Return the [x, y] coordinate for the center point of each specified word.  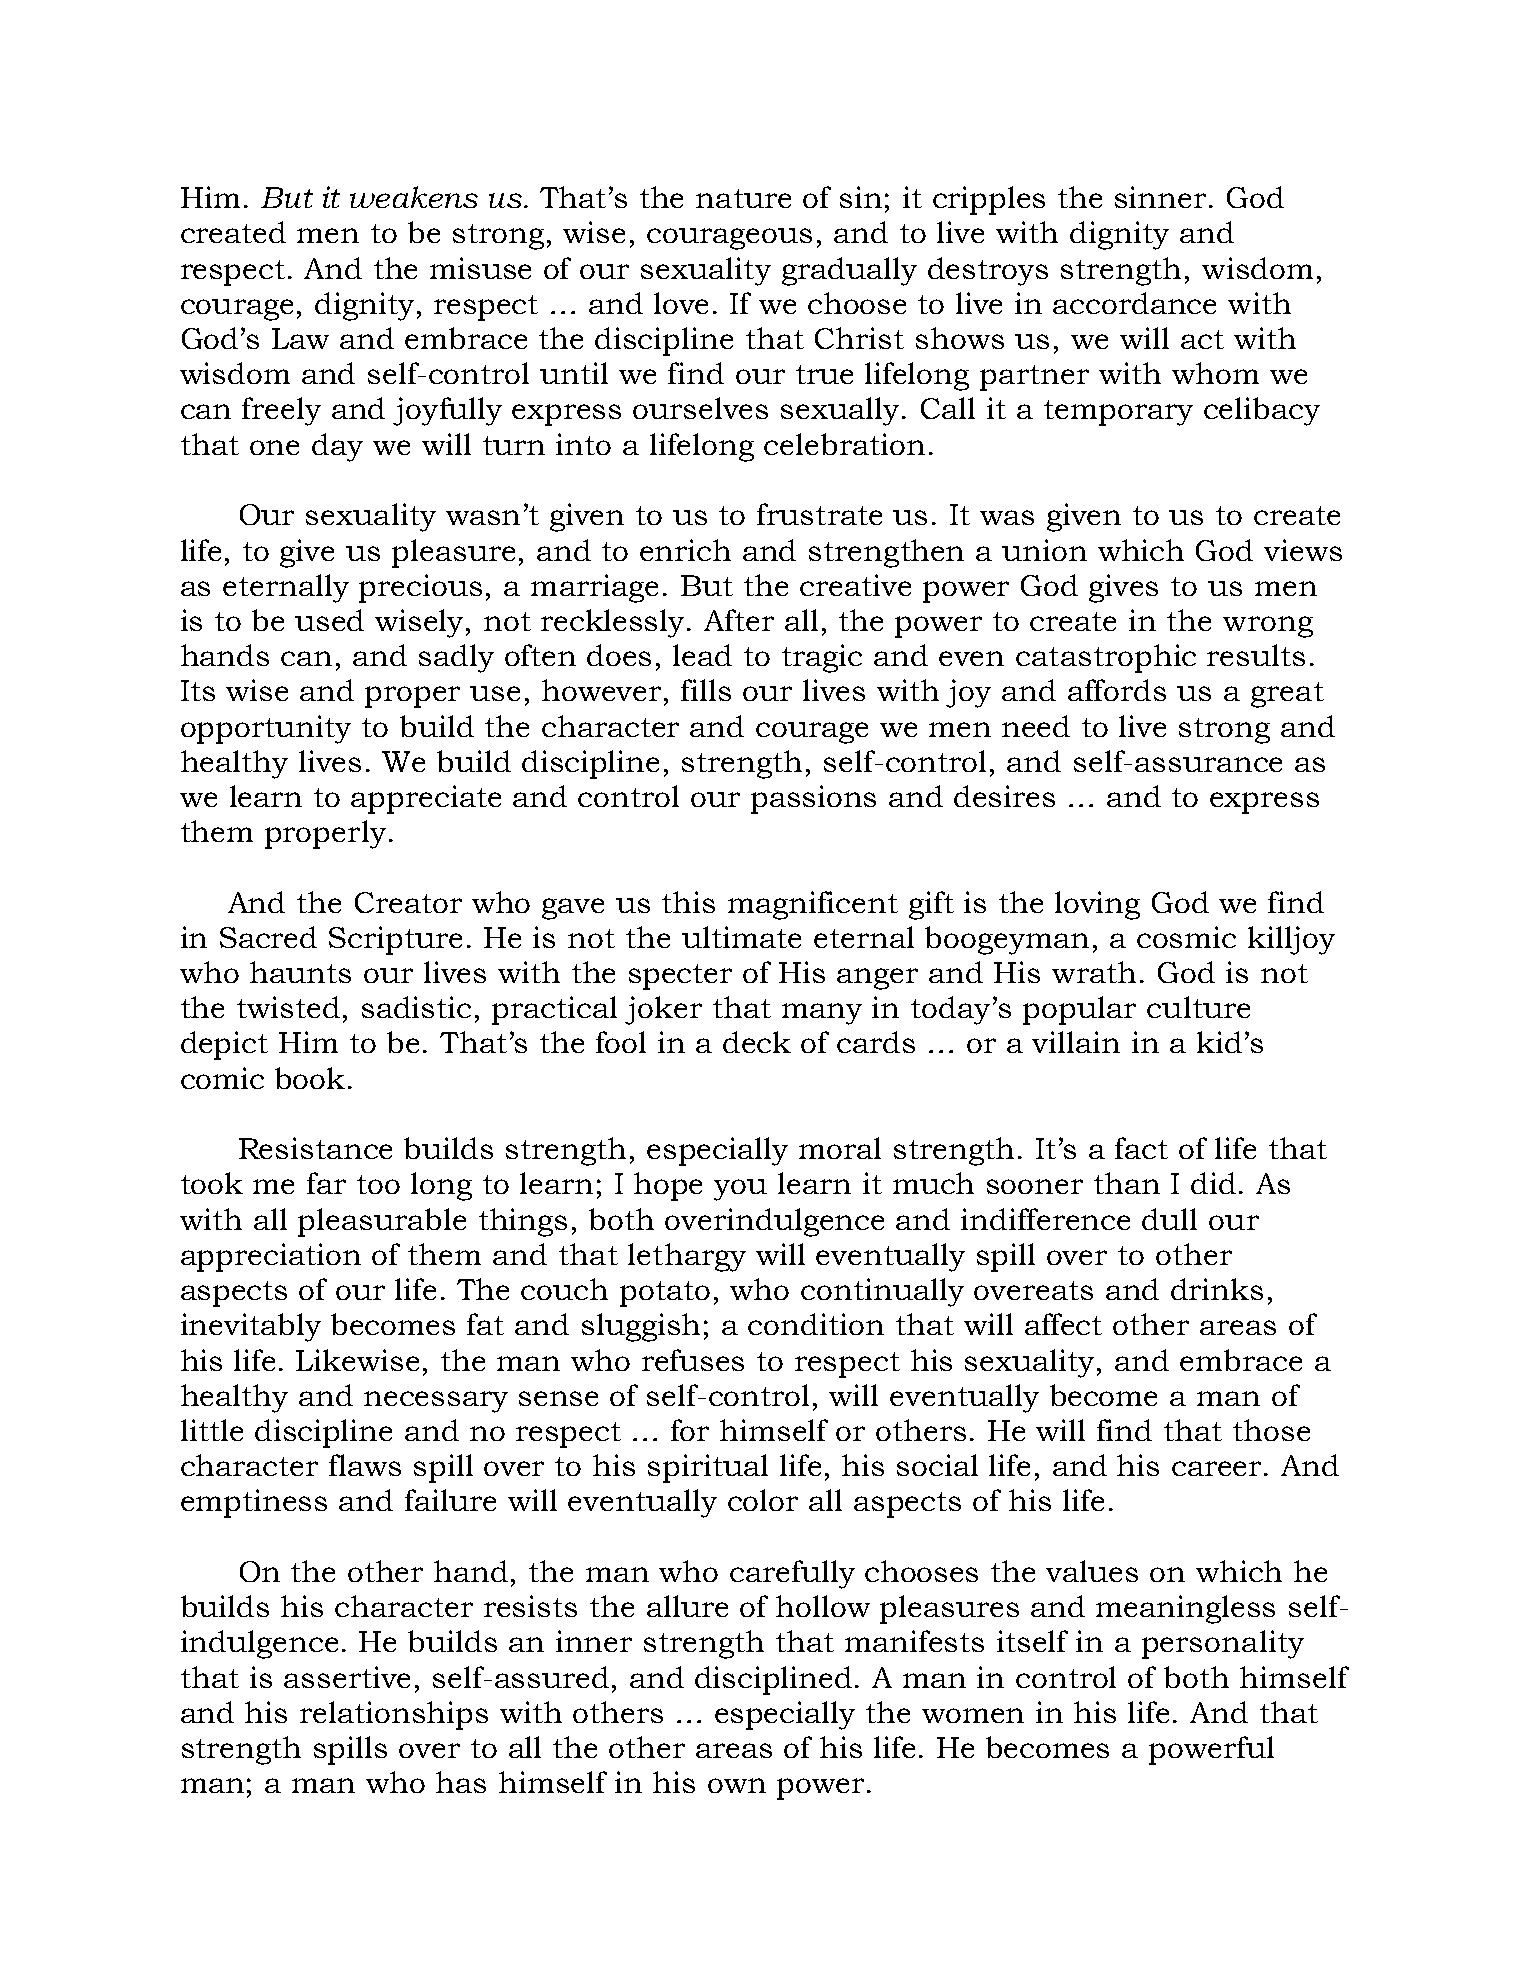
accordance [1134, 303]
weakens [414, 197]
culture [1198, 1007]
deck [757, 1042]
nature [743, 198]
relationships [394, 1715]
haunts [300, 972]
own [737, 1785]
